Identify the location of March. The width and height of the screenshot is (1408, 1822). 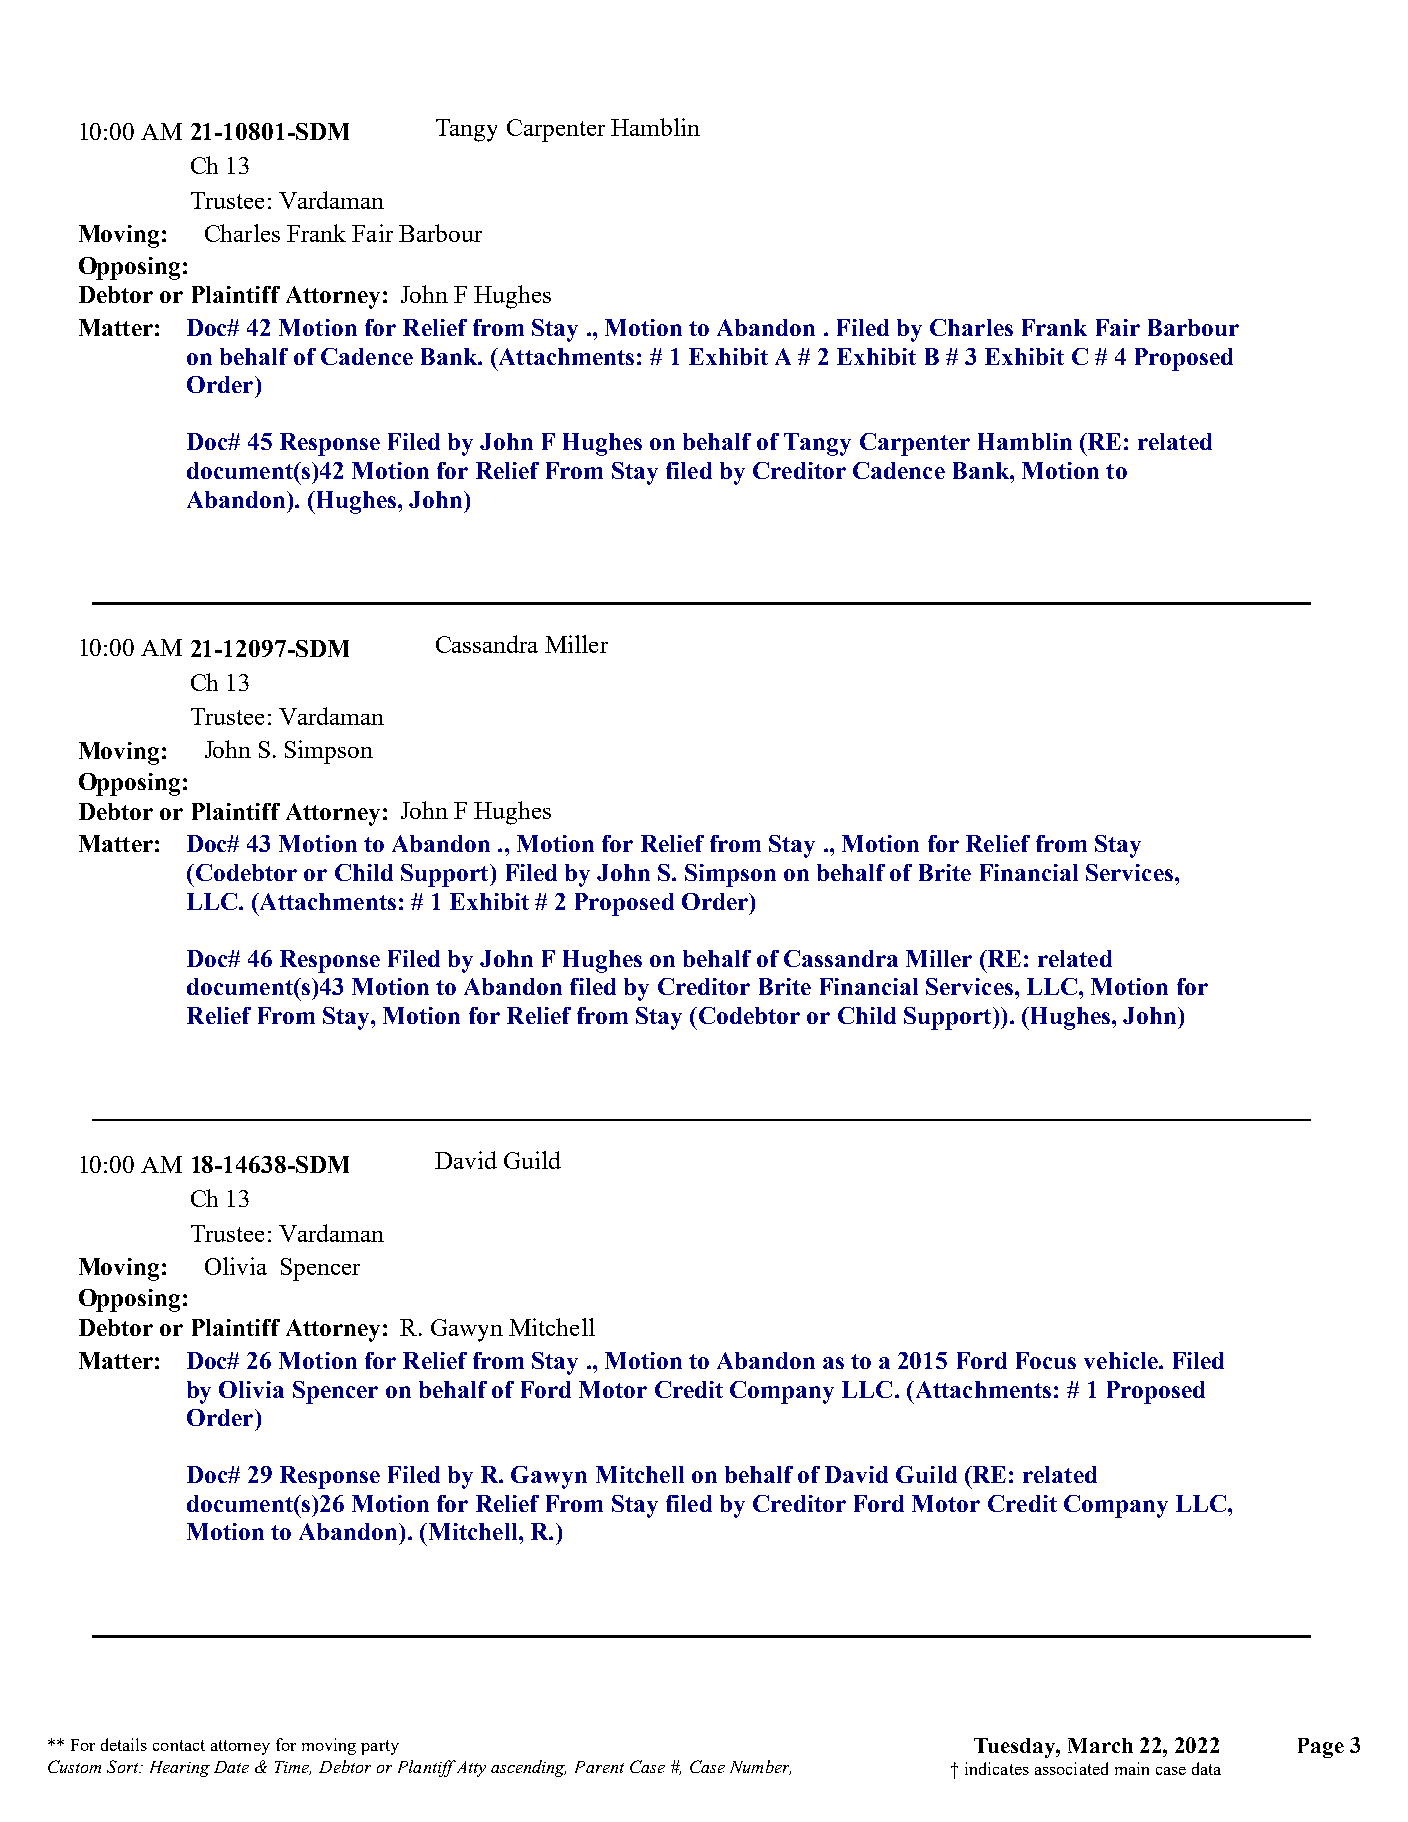
(1100, 1745).
